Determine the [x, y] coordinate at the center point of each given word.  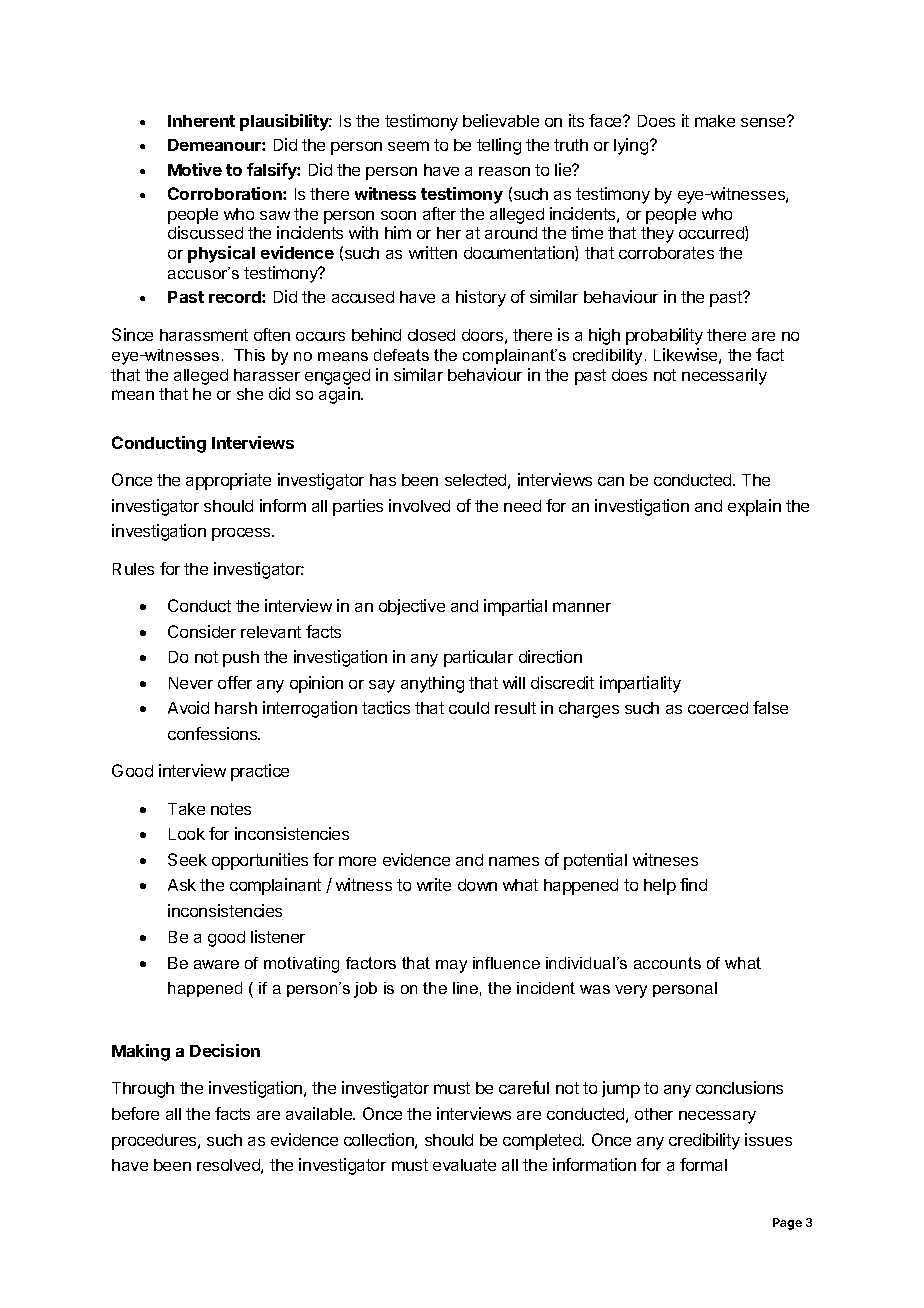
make [715, 121]
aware [216, 964]
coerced [718, 708]
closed [431, 335]
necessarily [724, 376]
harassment [204, 335]
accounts [667, 963]
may [451, 966]
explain [754, 507]
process [242, 534]
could [469, 708]
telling [499, 146]
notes [231, 809]
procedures [155, 1142]
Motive [195, 169]
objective [412, 607]
